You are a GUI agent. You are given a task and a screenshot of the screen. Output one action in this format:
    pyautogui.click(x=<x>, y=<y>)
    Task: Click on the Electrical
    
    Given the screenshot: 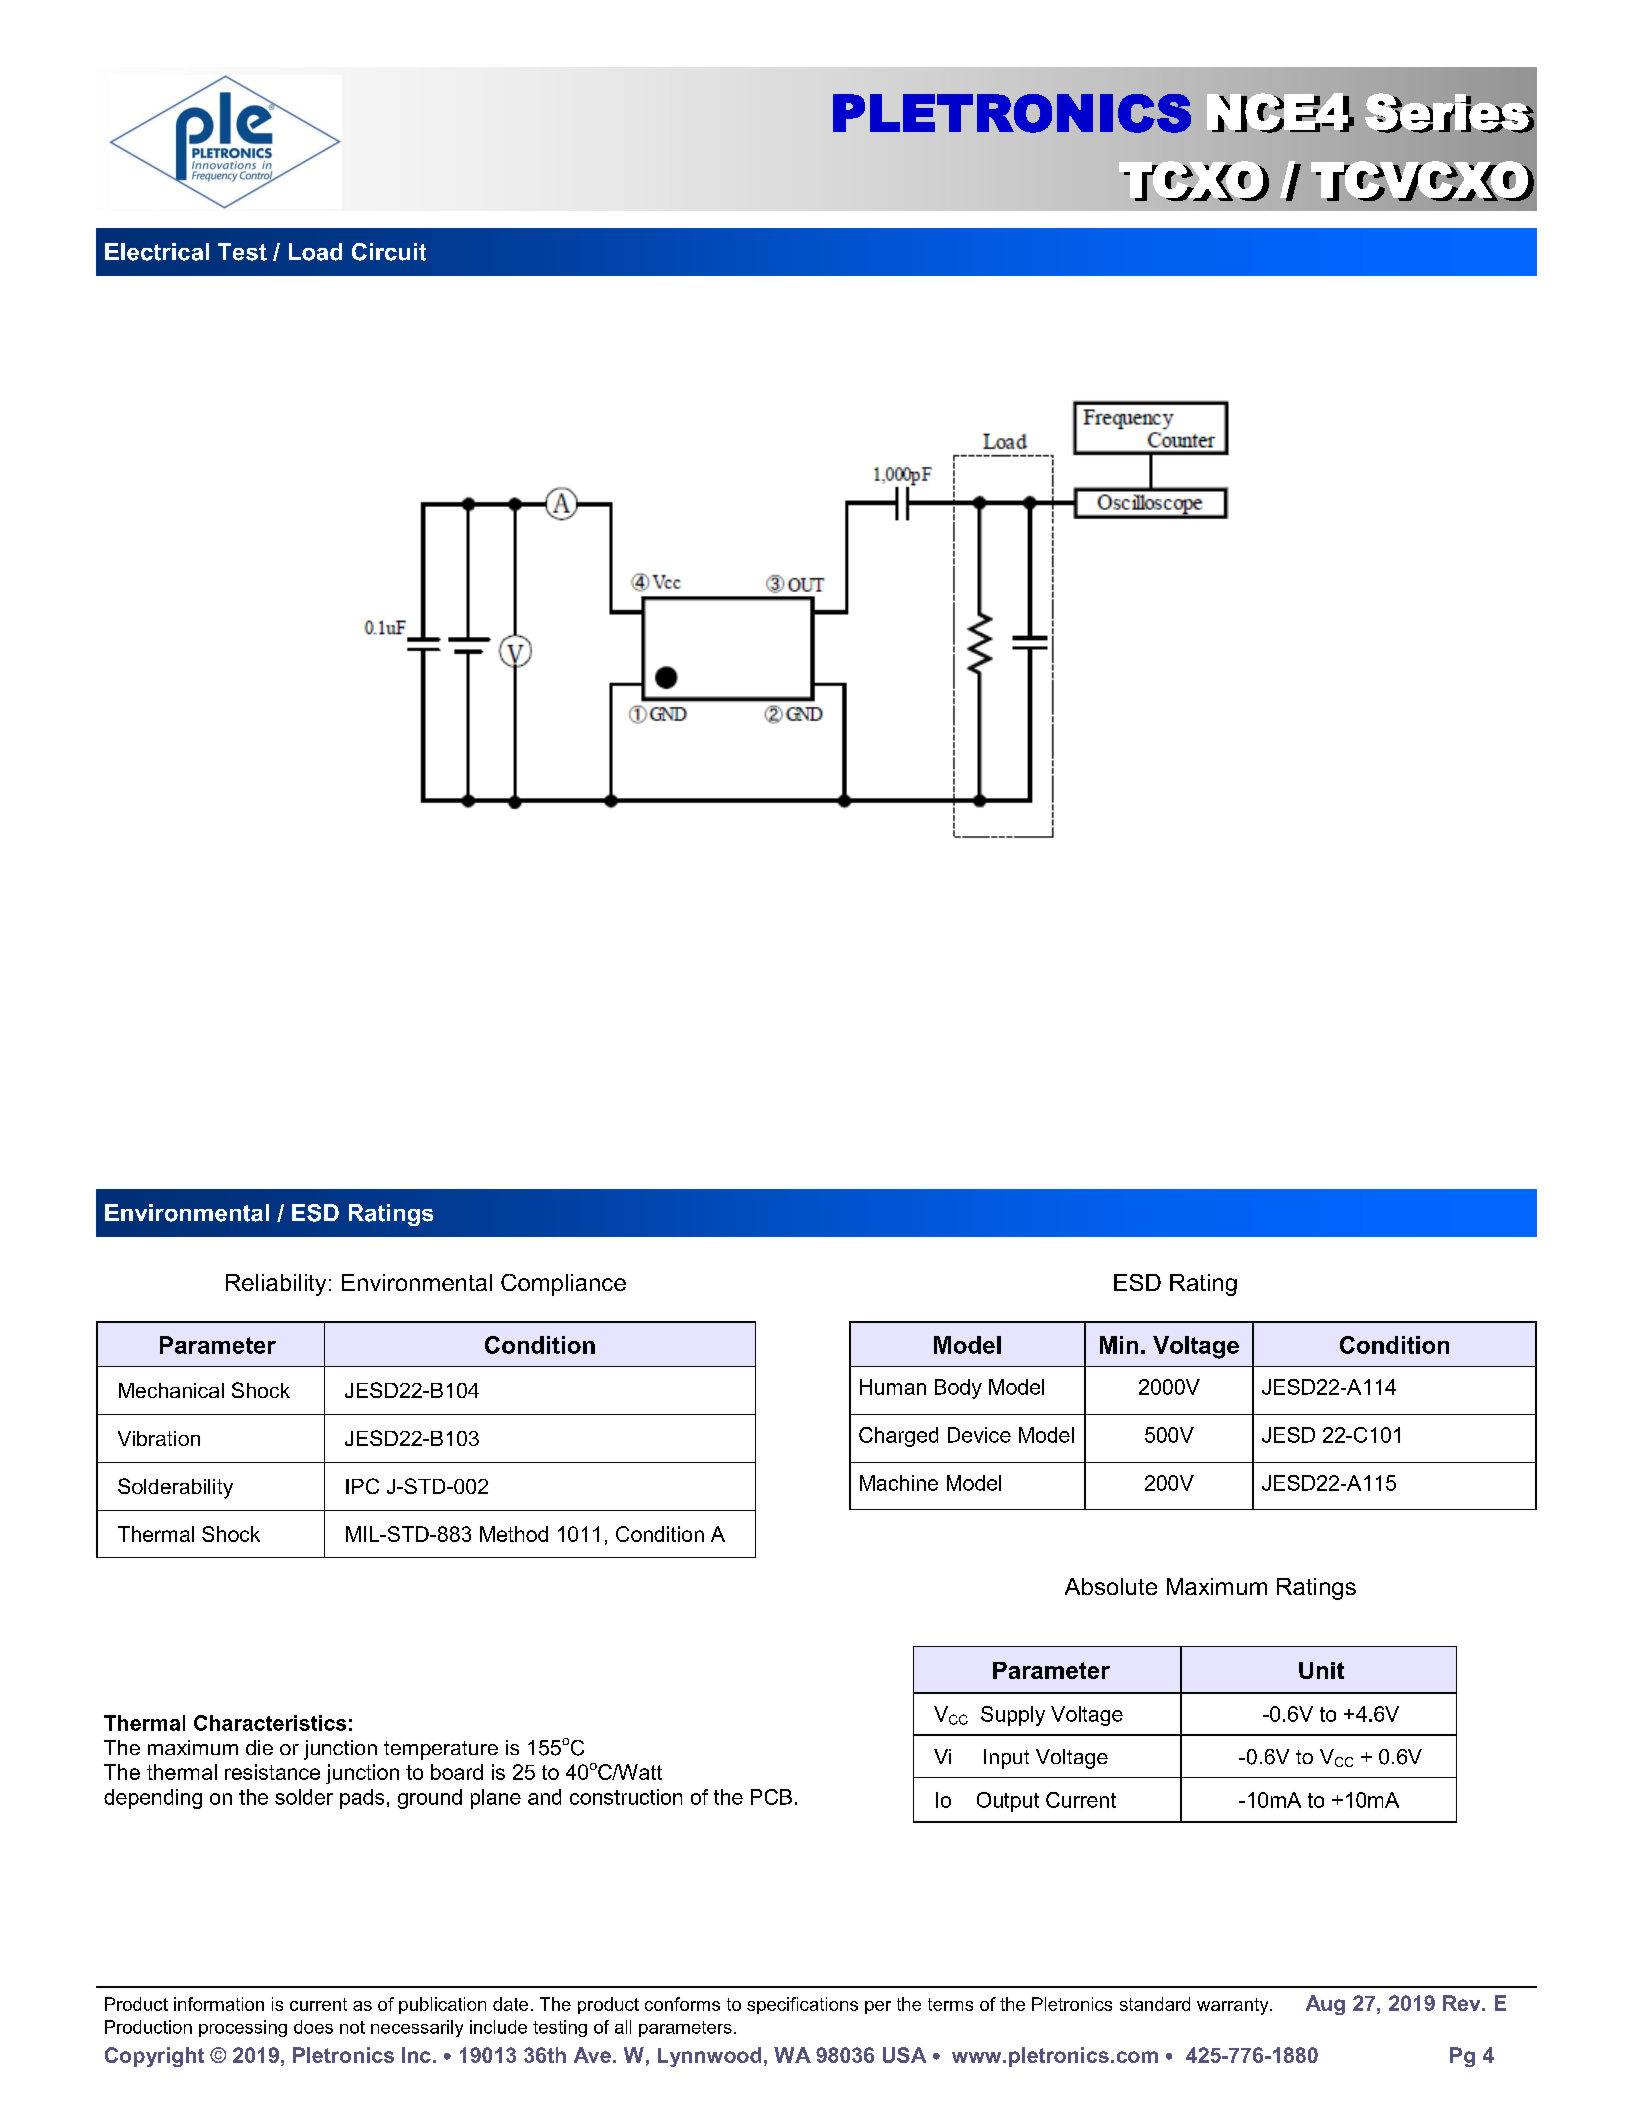 What is the action you would take?
    pyautogui.click(x=157, y=252)
